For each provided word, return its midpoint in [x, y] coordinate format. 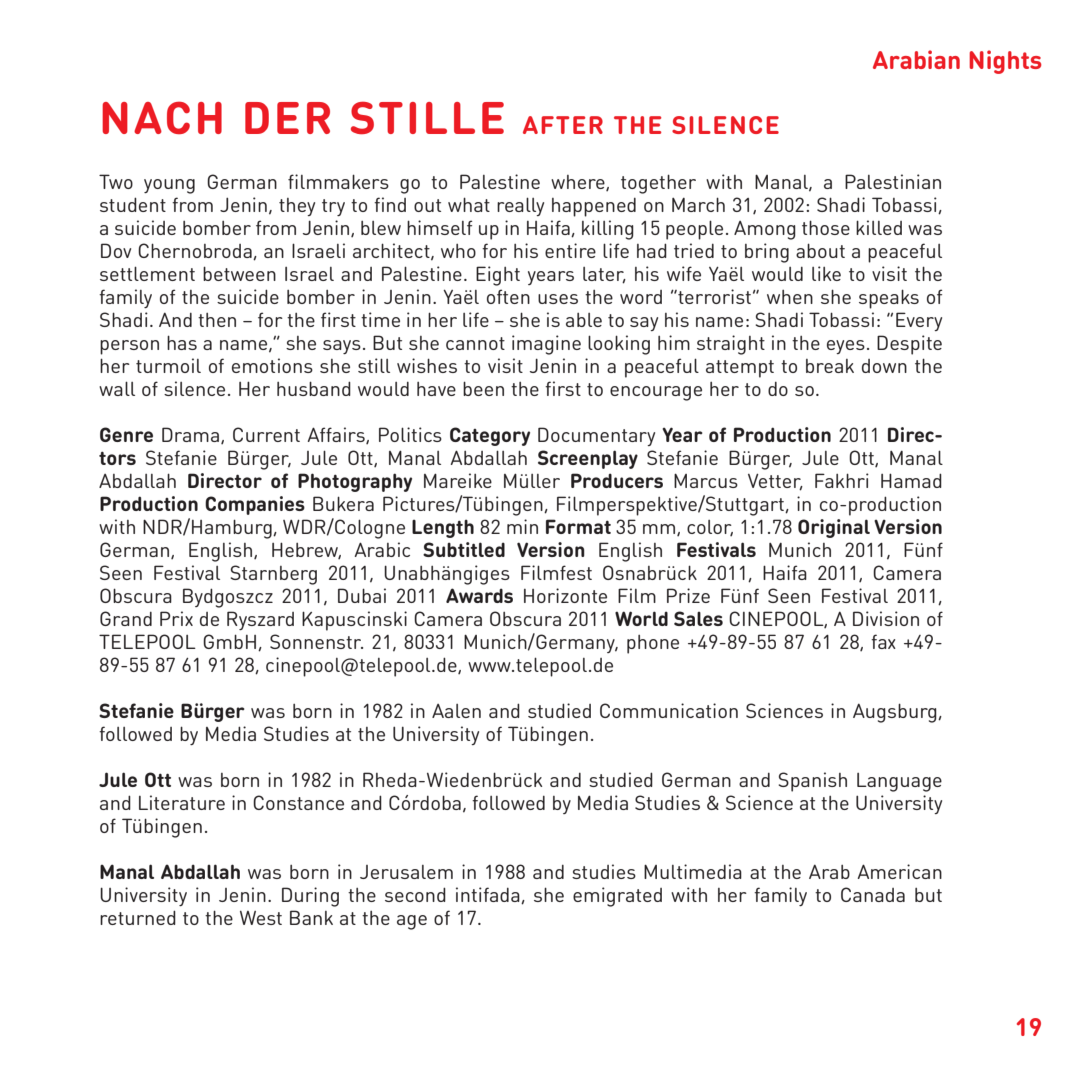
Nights [1005, 62]
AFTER [563, 125]
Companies [255, 505]
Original [834, 528]
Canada [873, 894]
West [261, 918]
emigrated [617, 897]
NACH [162, 117]
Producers [617, 480]
